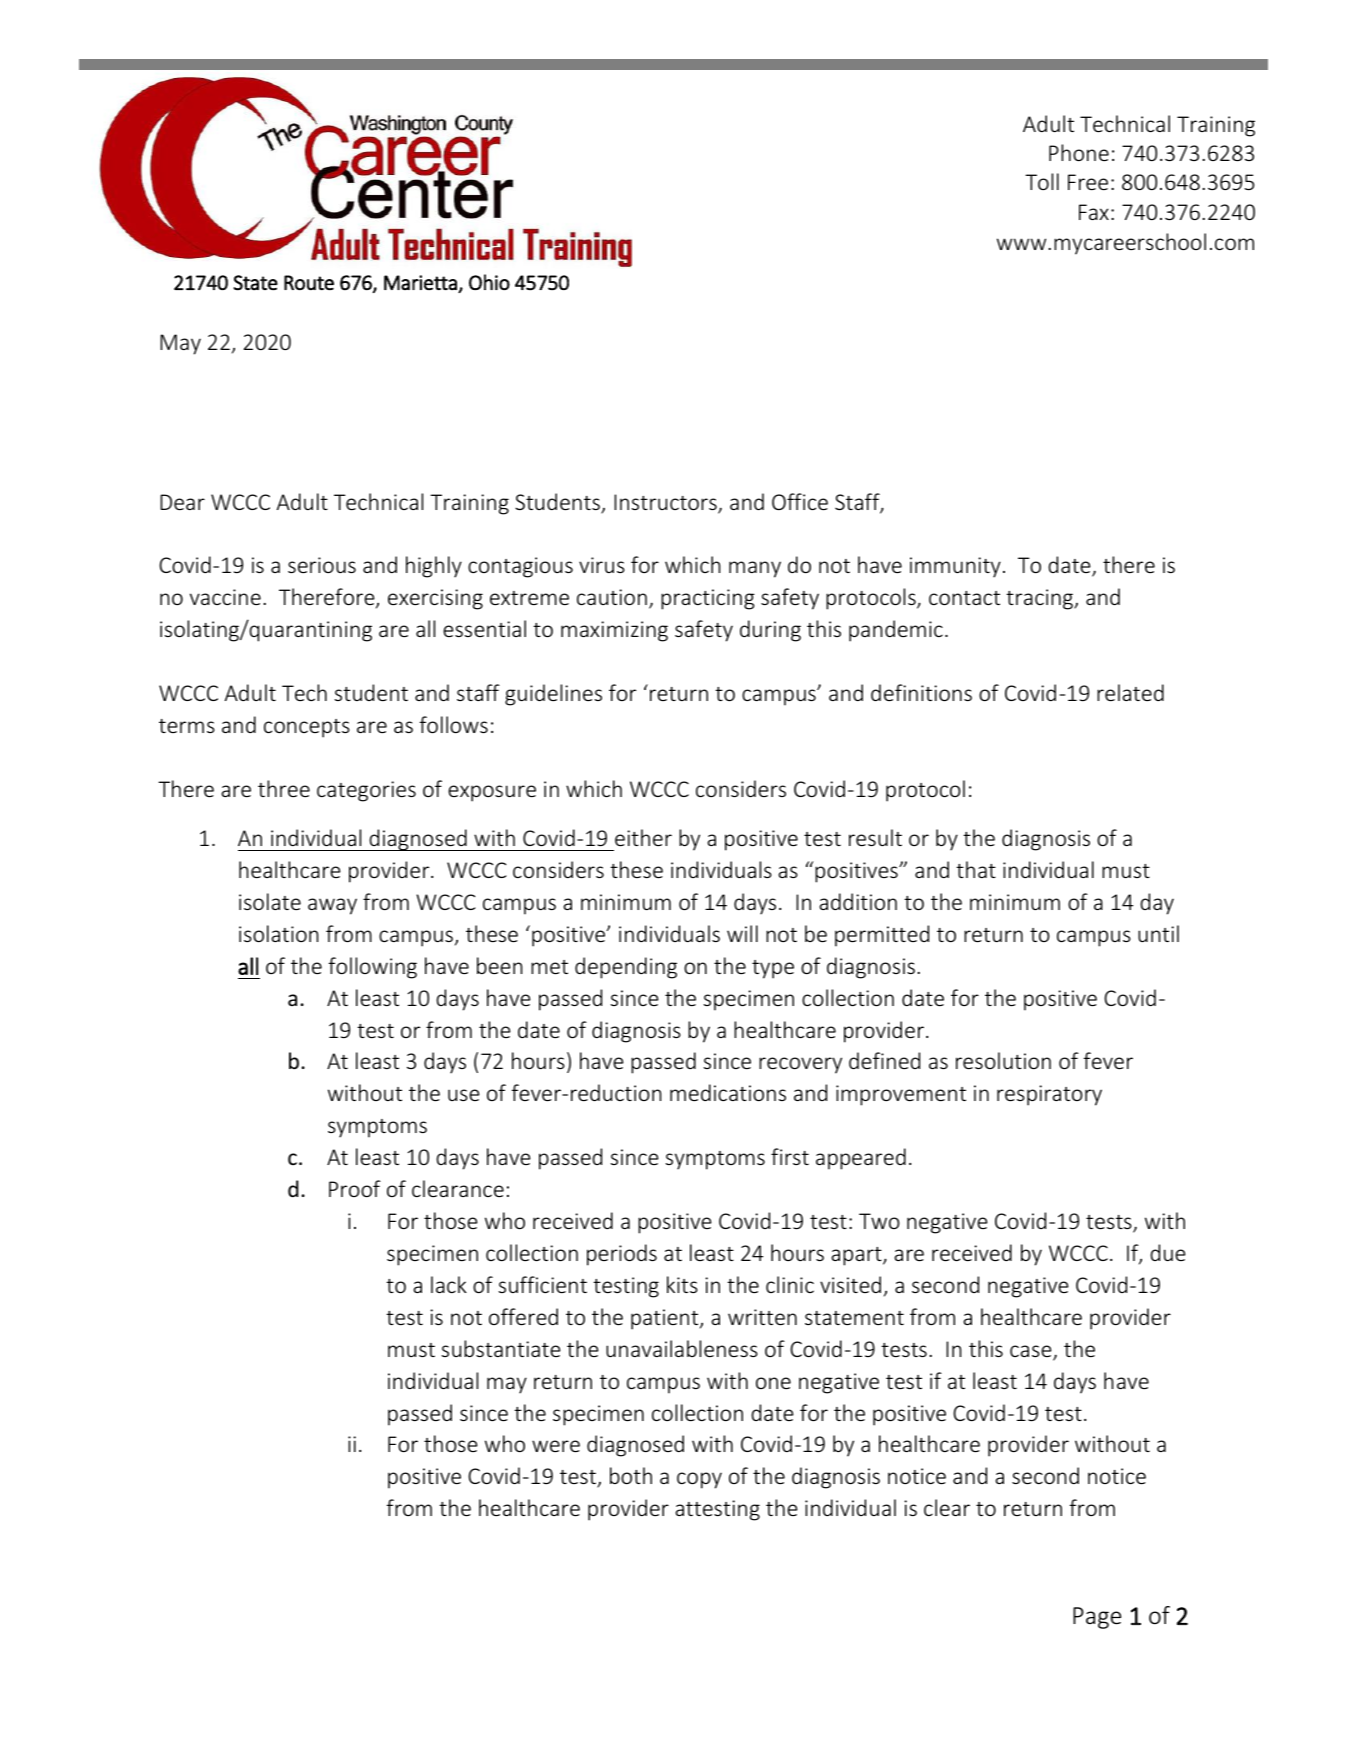 The height and width of the document is (1743, 1347). I want to click on Toll, so click(1042, 181).
